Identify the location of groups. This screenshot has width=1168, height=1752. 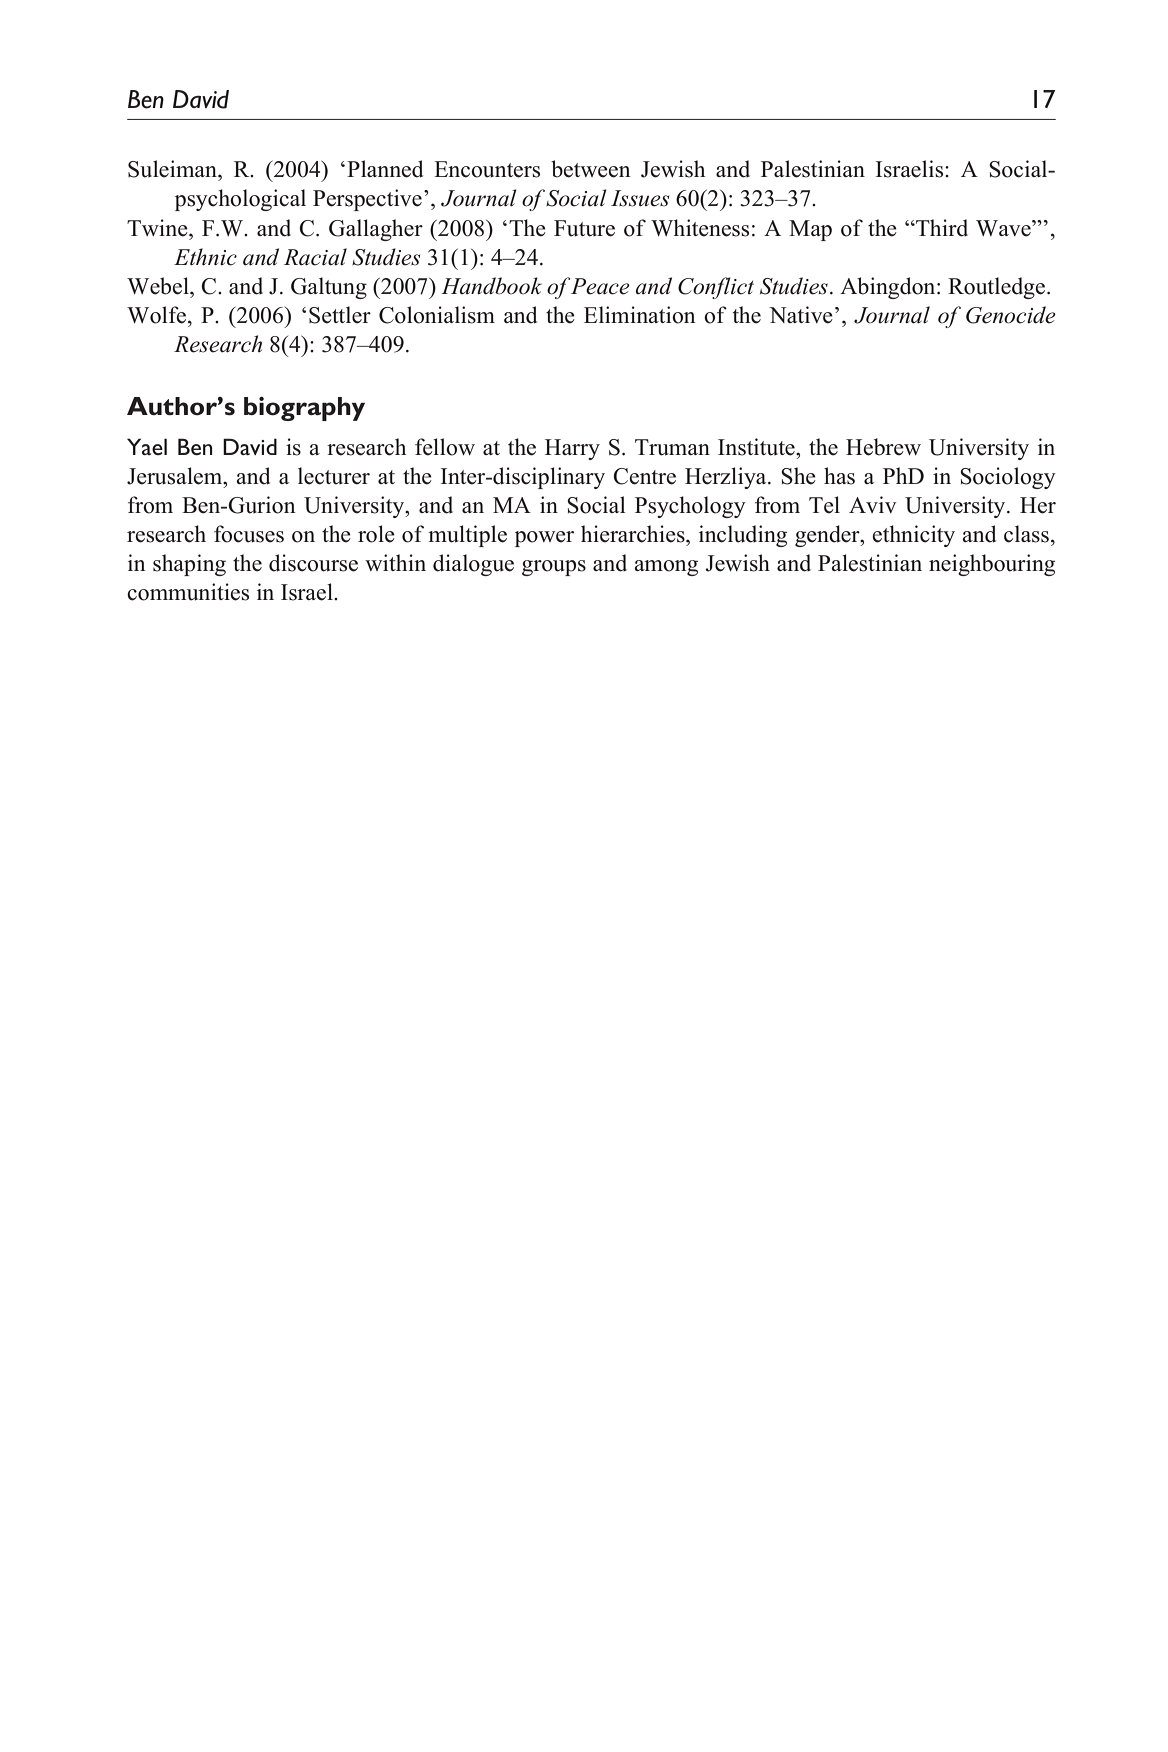
(554, 568).
